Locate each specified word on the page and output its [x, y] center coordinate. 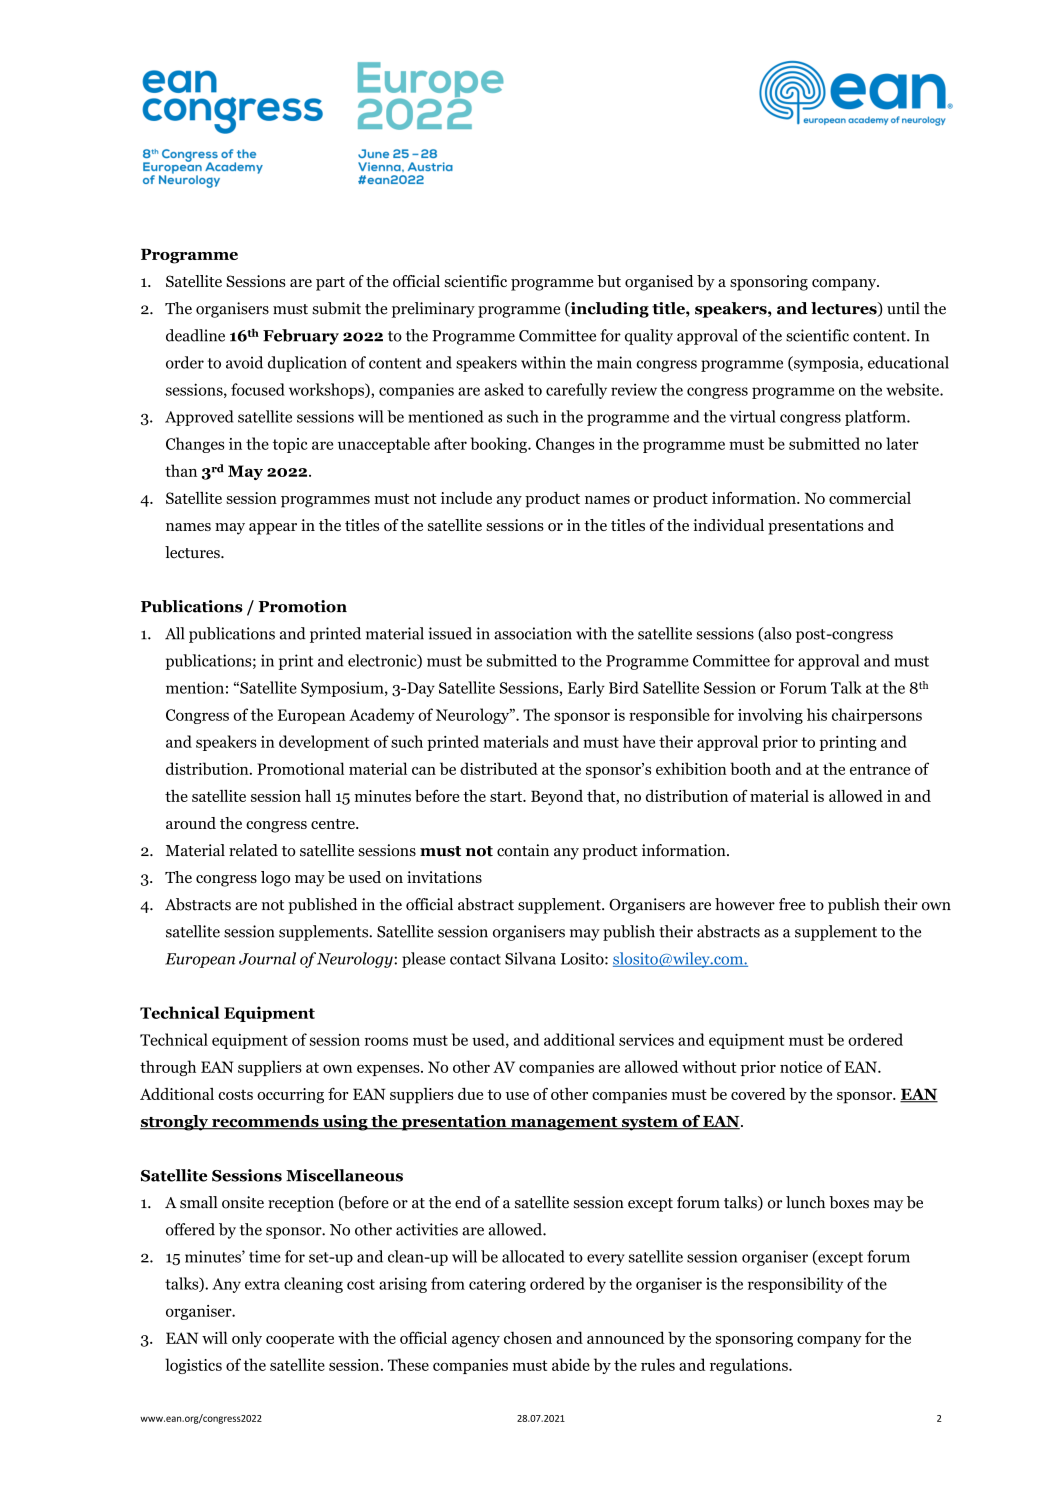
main [614, 362]
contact [475, 959]
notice [801, 1067]
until [903, 308]
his [817, 714]
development [324, 743]
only [247, 1339]
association [533, 633]
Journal [267, 958]
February [301, 337]
